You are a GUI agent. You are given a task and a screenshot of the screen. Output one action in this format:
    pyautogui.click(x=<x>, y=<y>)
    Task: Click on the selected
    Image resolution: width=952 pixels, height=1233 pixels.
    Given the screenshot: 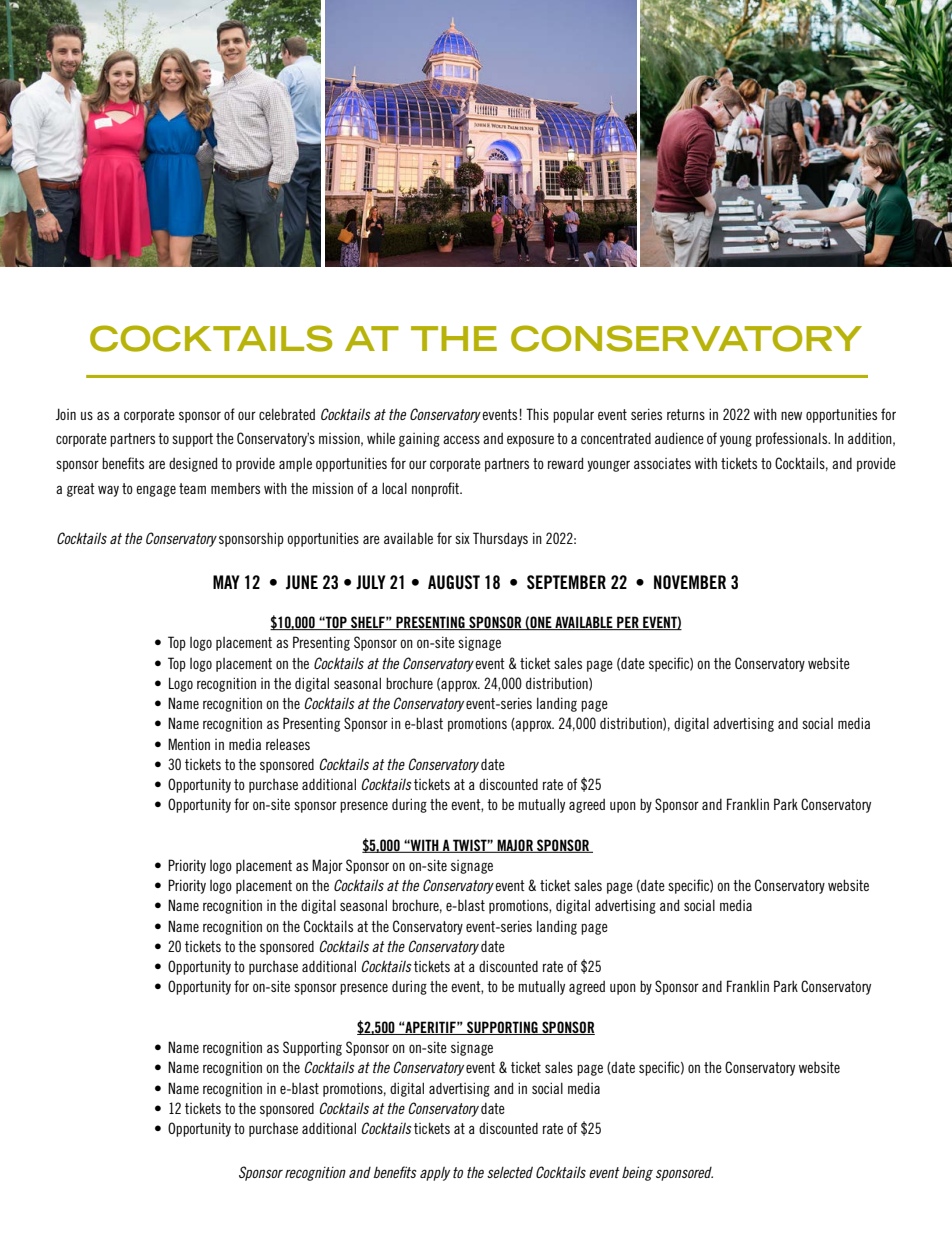 What is the action you would take?
    pyautogui.click(x=510, y=1172)
